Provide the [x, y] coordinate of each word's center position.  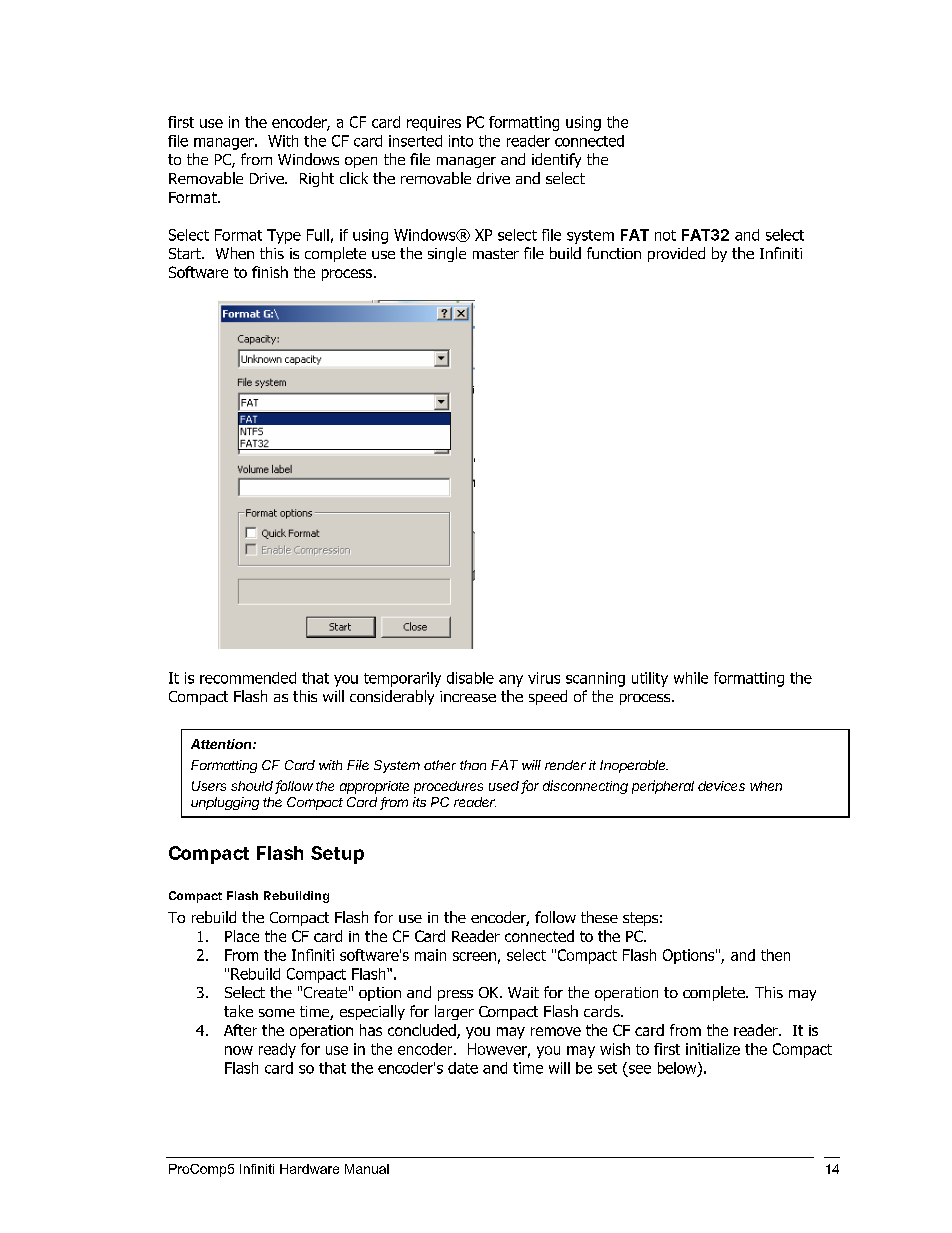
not [665, 235]
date [463, 1068]
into [461, 141]
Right [317, 179]
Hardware [309, 1169]
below [678, 1069]
